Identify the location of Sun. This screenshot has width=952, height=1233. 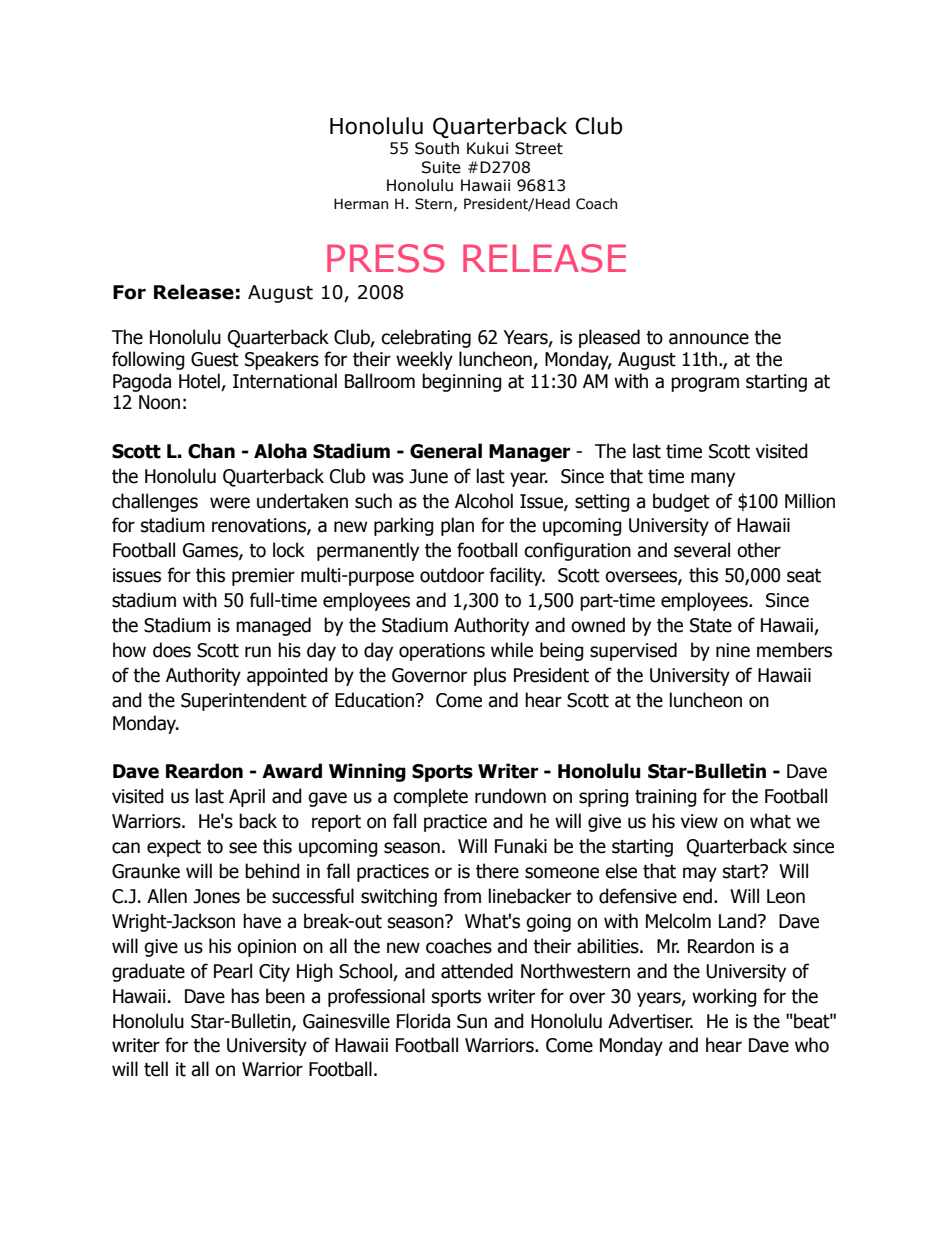
(472, 1021).
